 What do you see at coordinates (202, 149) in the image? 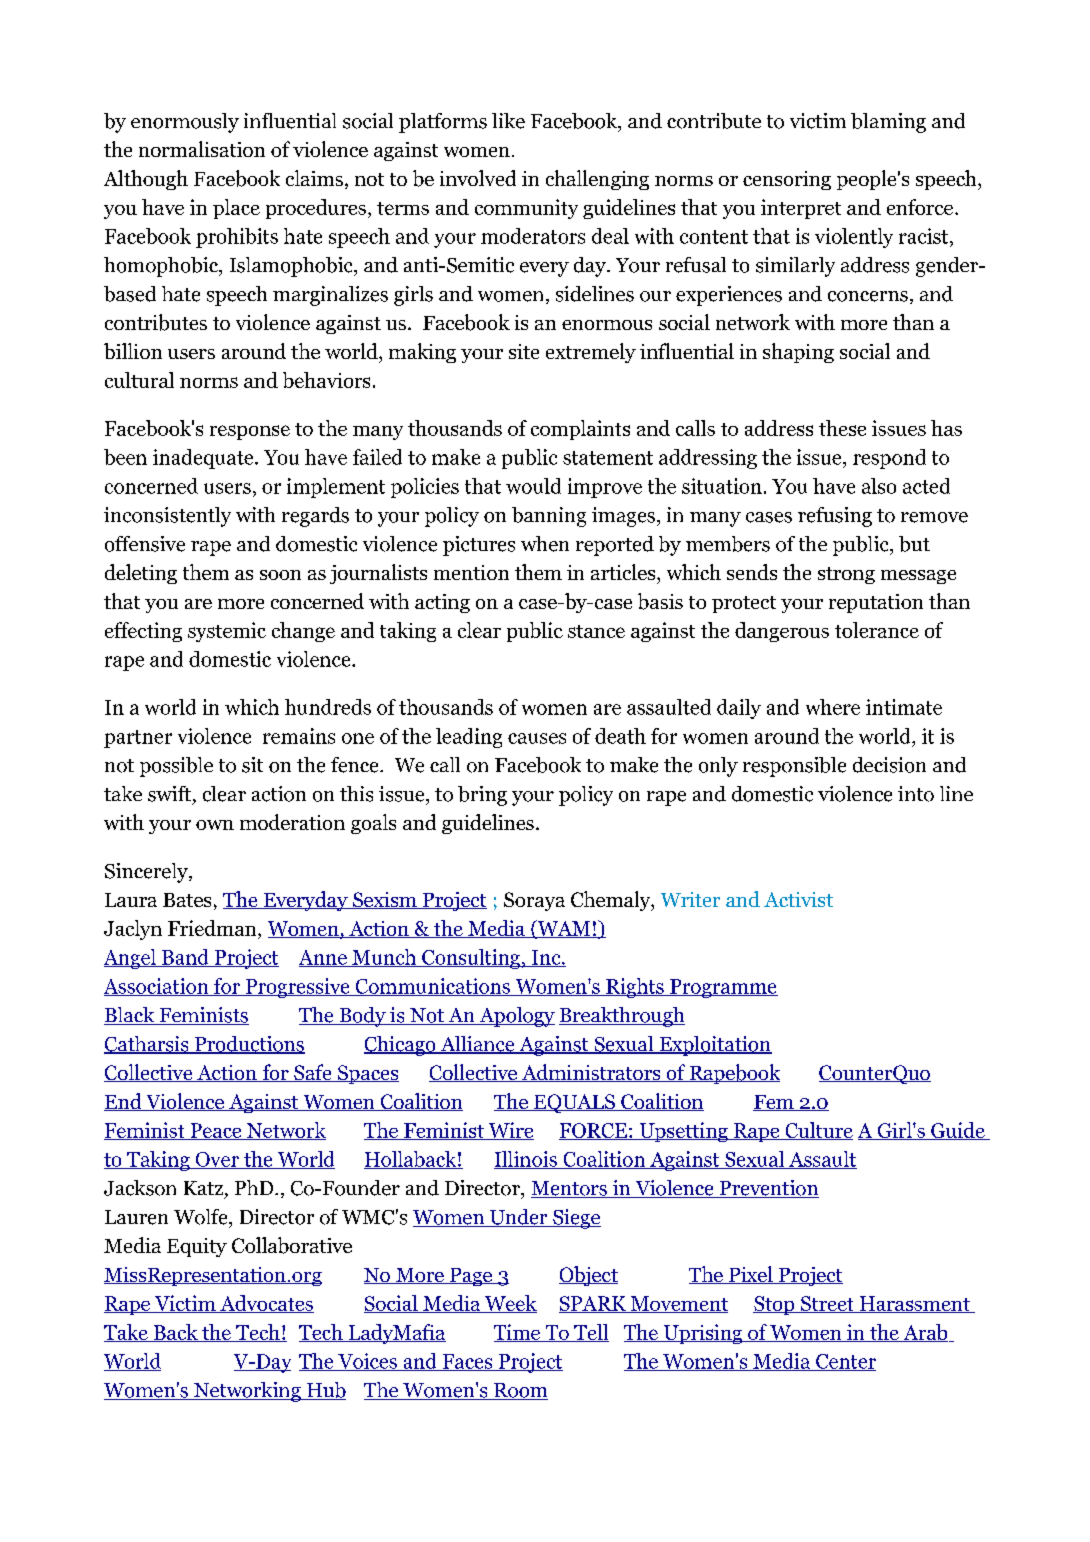
I see `normalisation` at bounding box center [202, 149].
